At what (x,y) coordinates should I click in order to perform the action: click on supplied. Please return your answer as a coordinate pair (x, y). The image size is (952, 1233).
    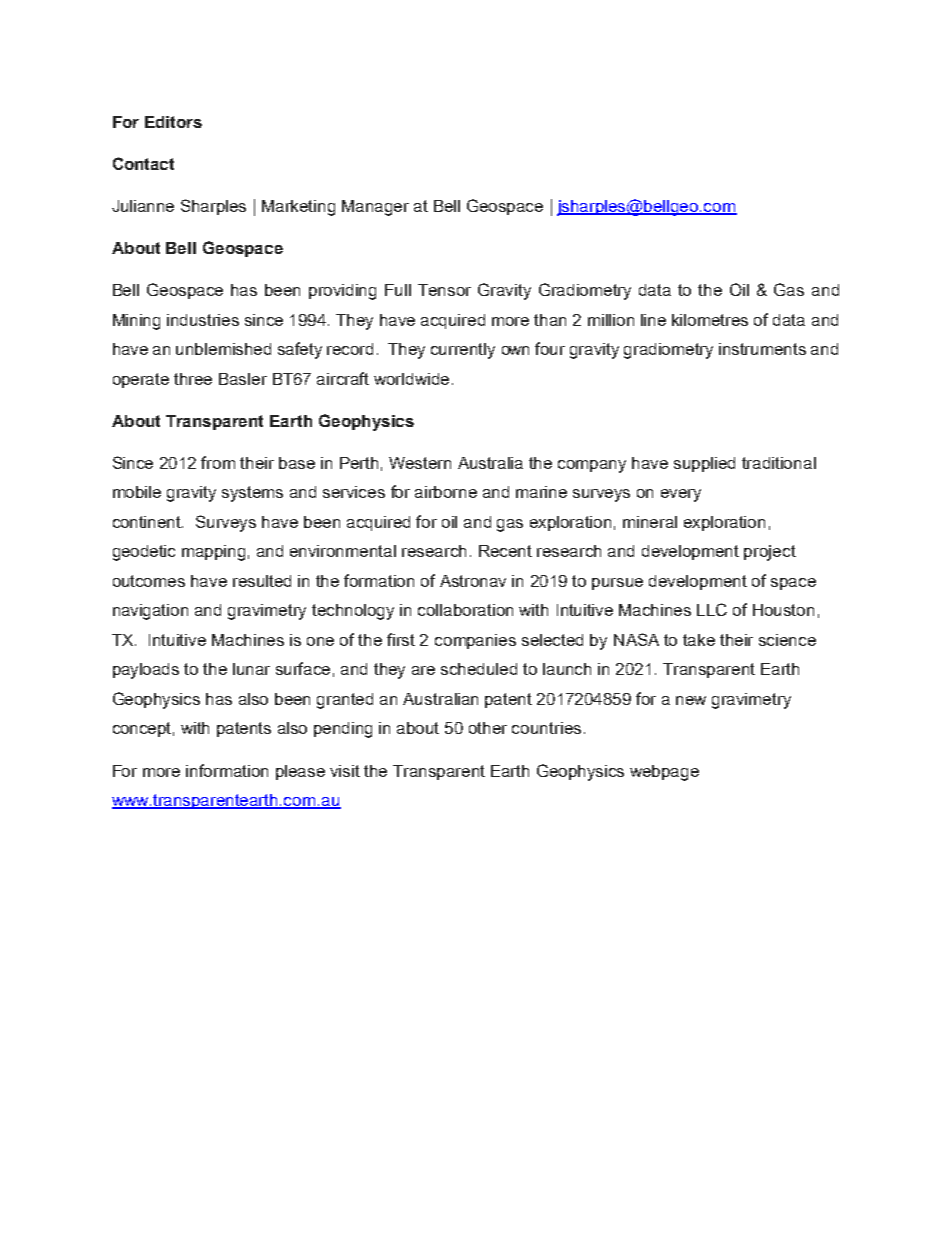
    Looking at the image, I should click on (704, 464).
